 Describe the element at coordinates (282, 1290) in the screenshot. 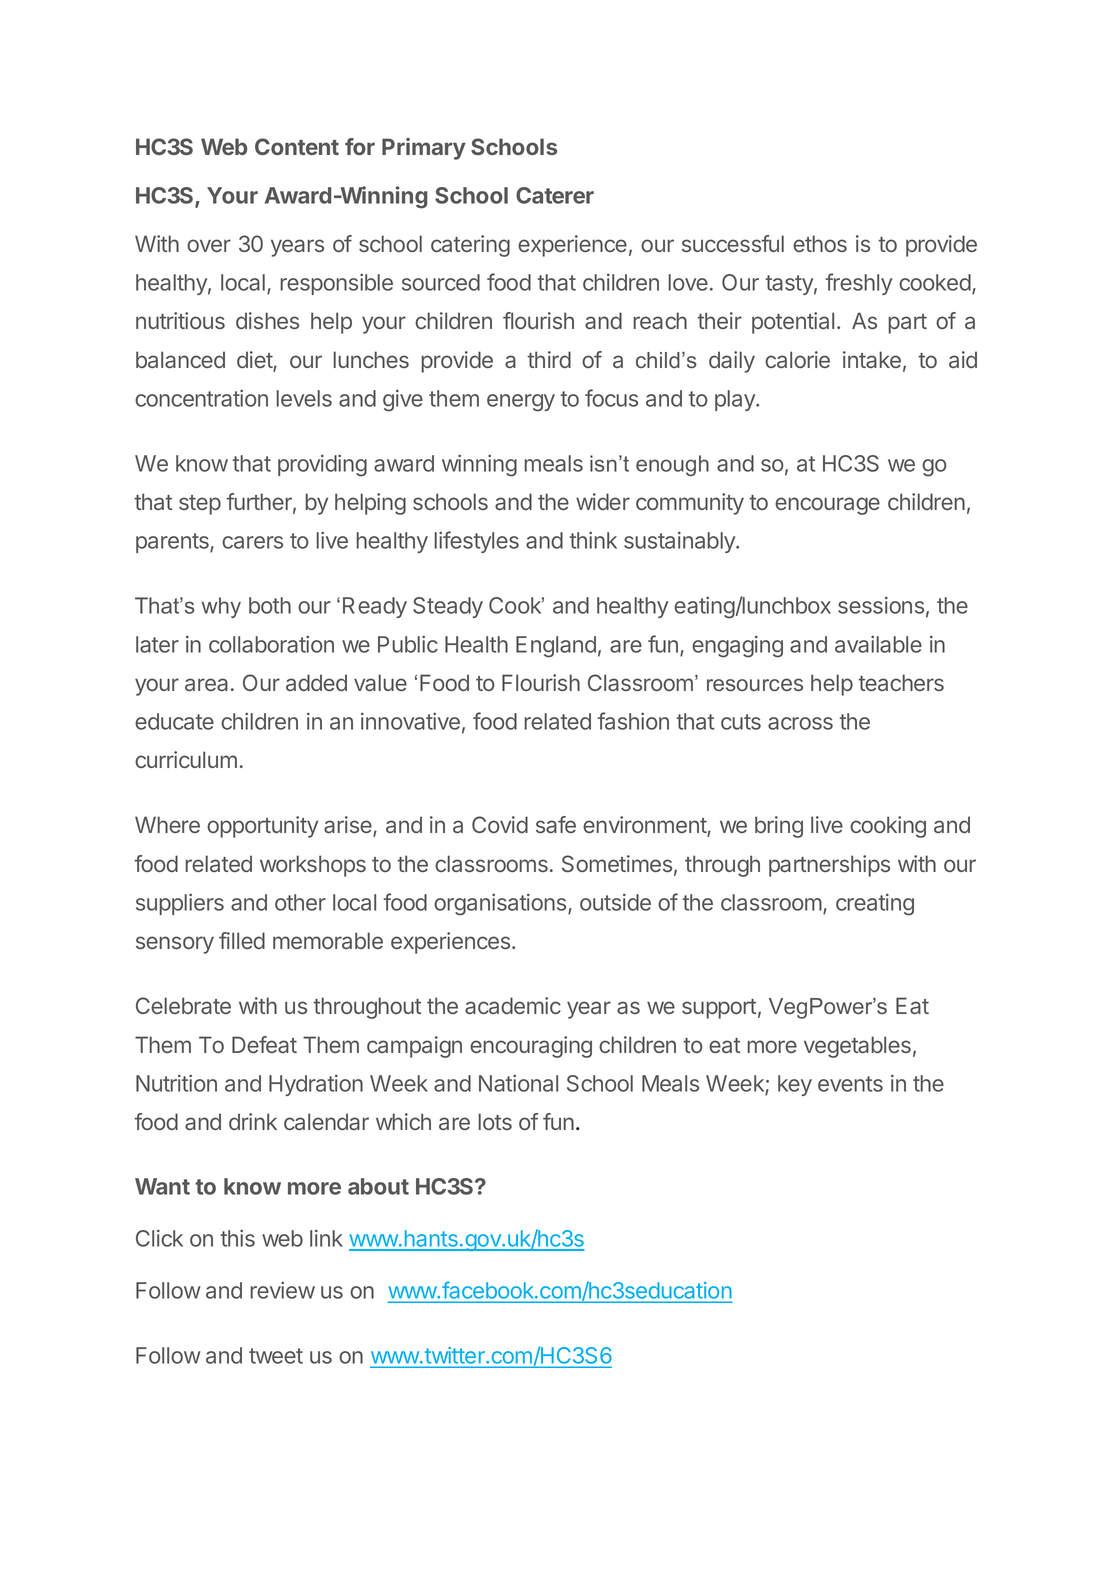

I see `review` at that location.
